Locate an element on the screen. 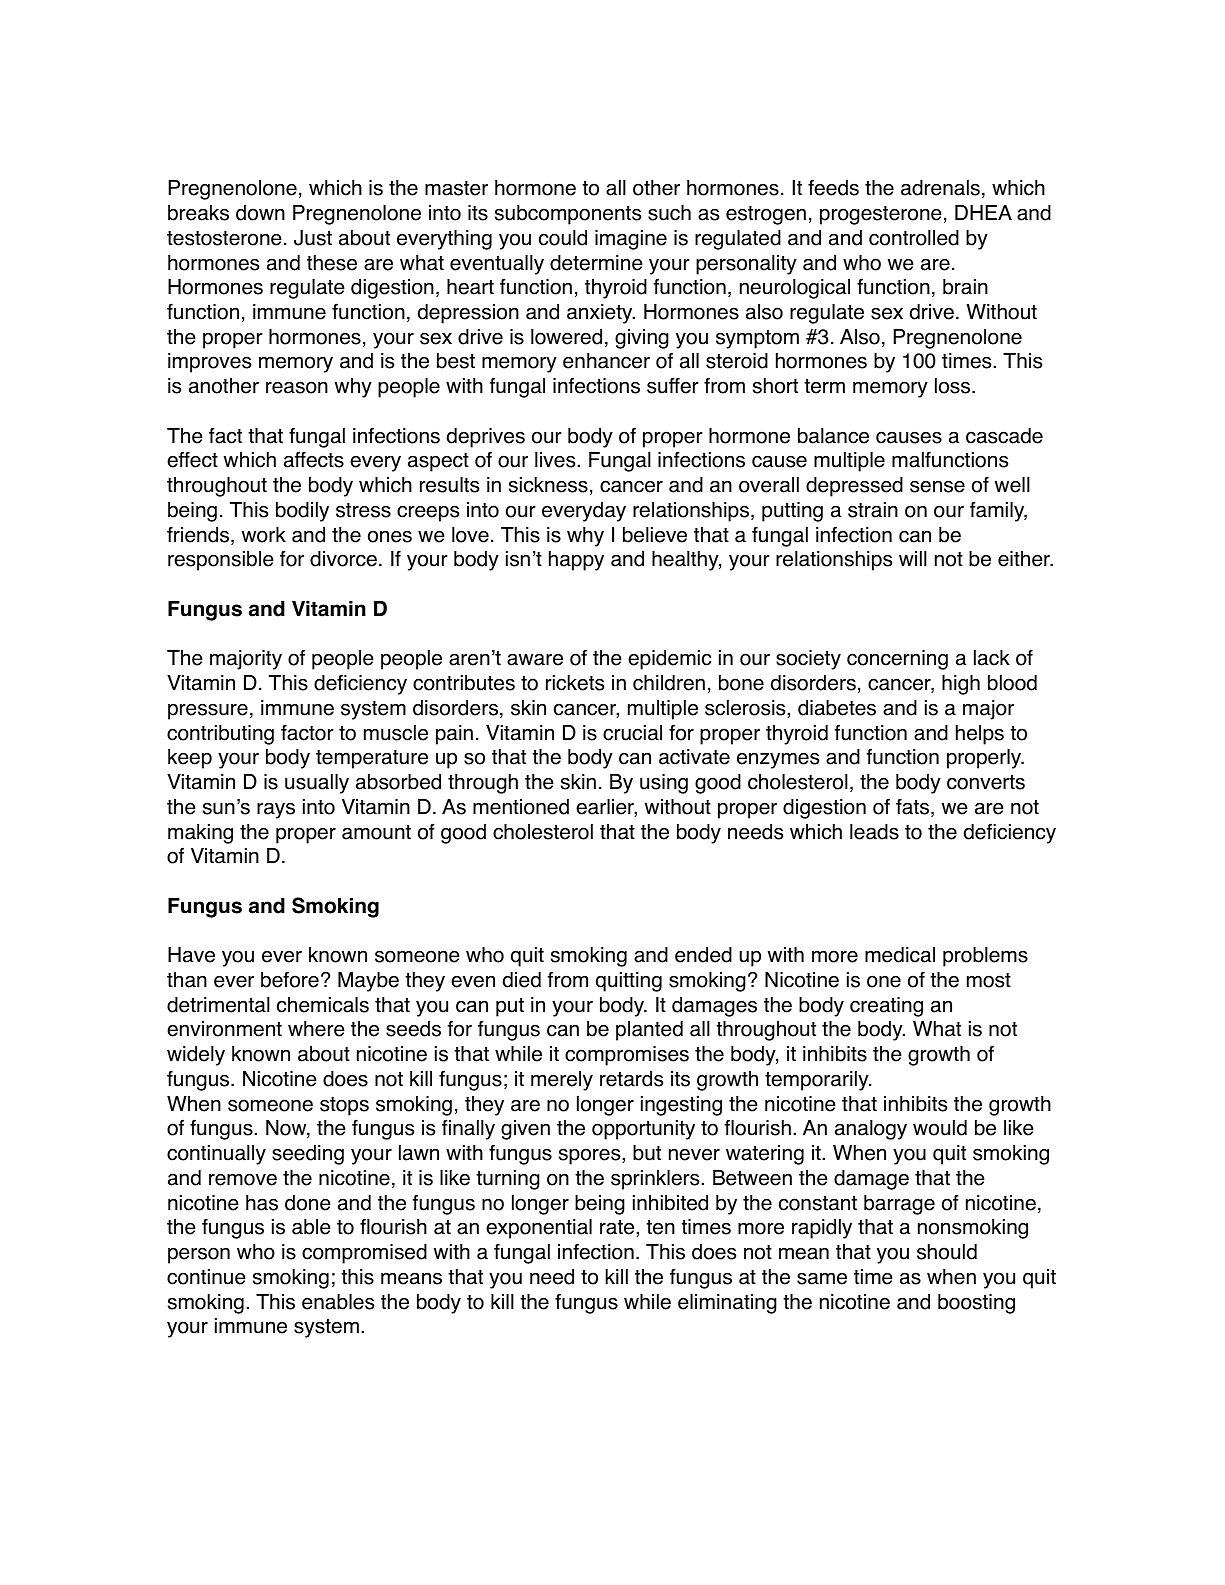 The height and width of the screenshot is (1585, 1225). usually is located at coordinates (317, 784).
